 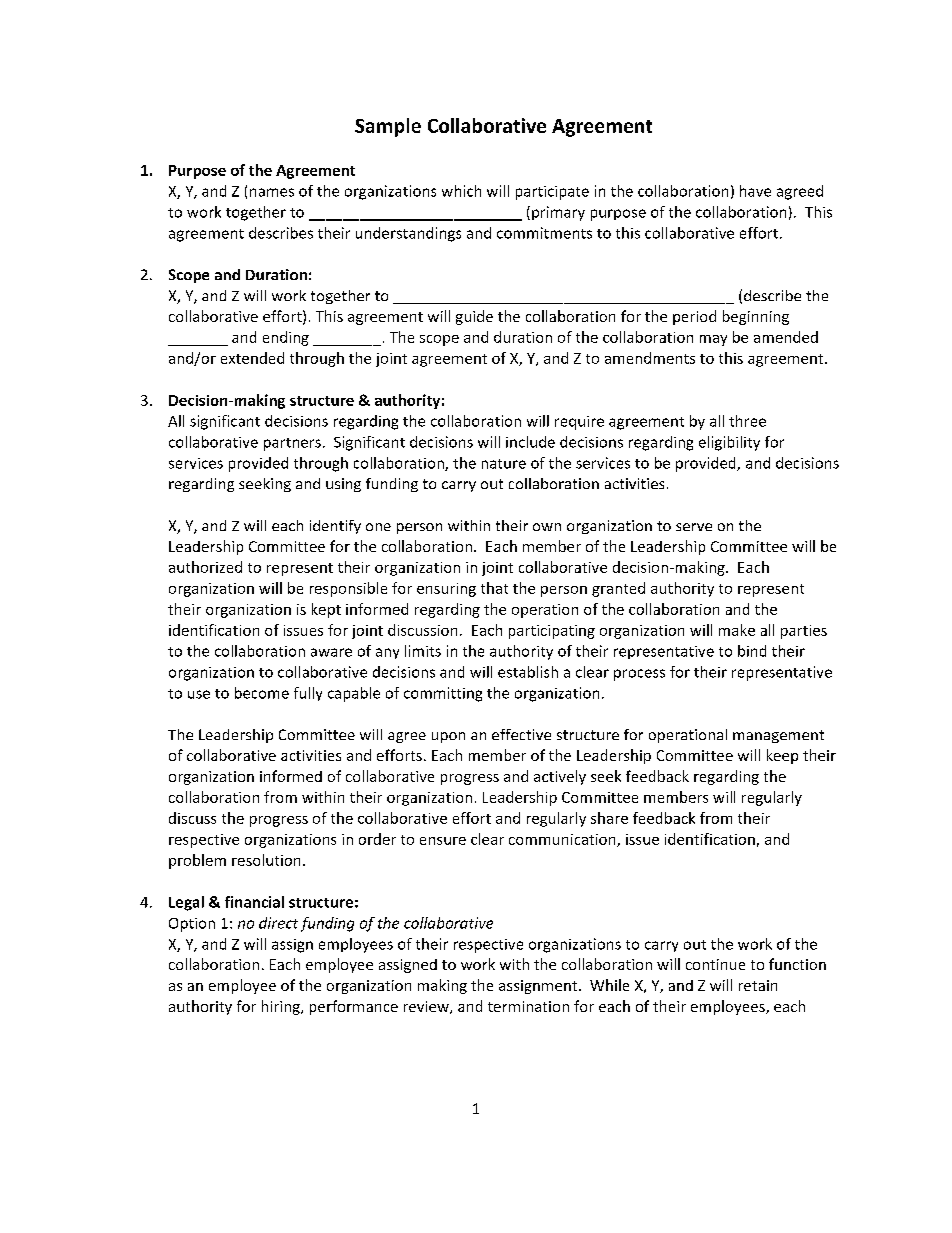 I want to click on names, so click(x=272, y=192).
